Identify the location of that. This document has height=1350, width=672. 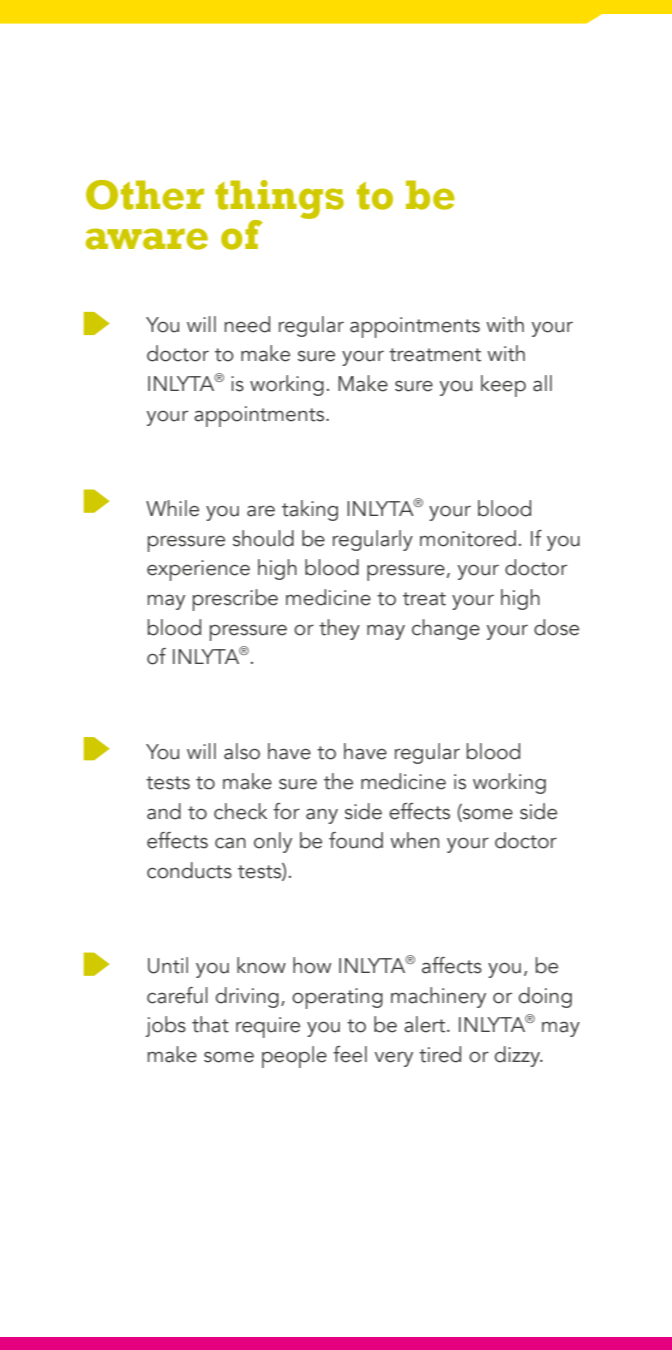
(210, 1024).
